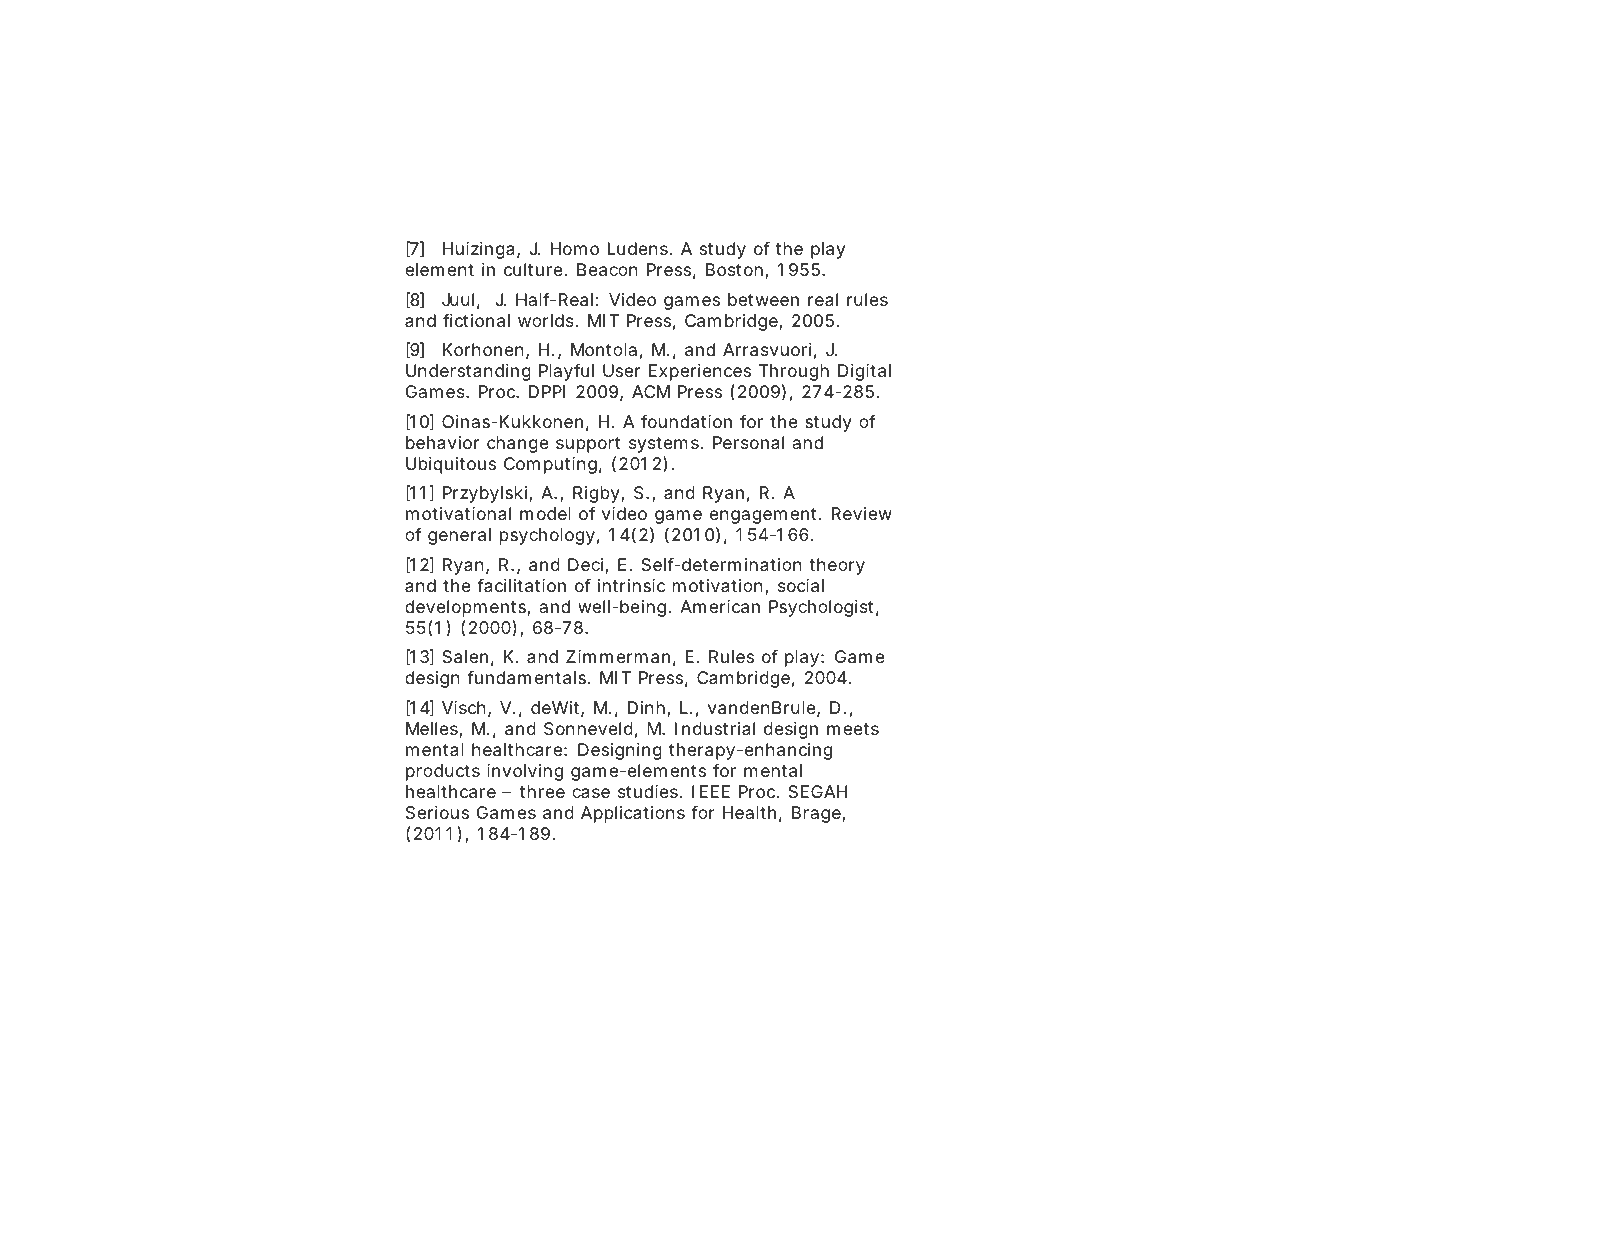 This screenshot has width=1619, height=1251. What do you see at coordinates (794, 372) in the screenshot?
I see `Through` at bounding box center [794, 372].
